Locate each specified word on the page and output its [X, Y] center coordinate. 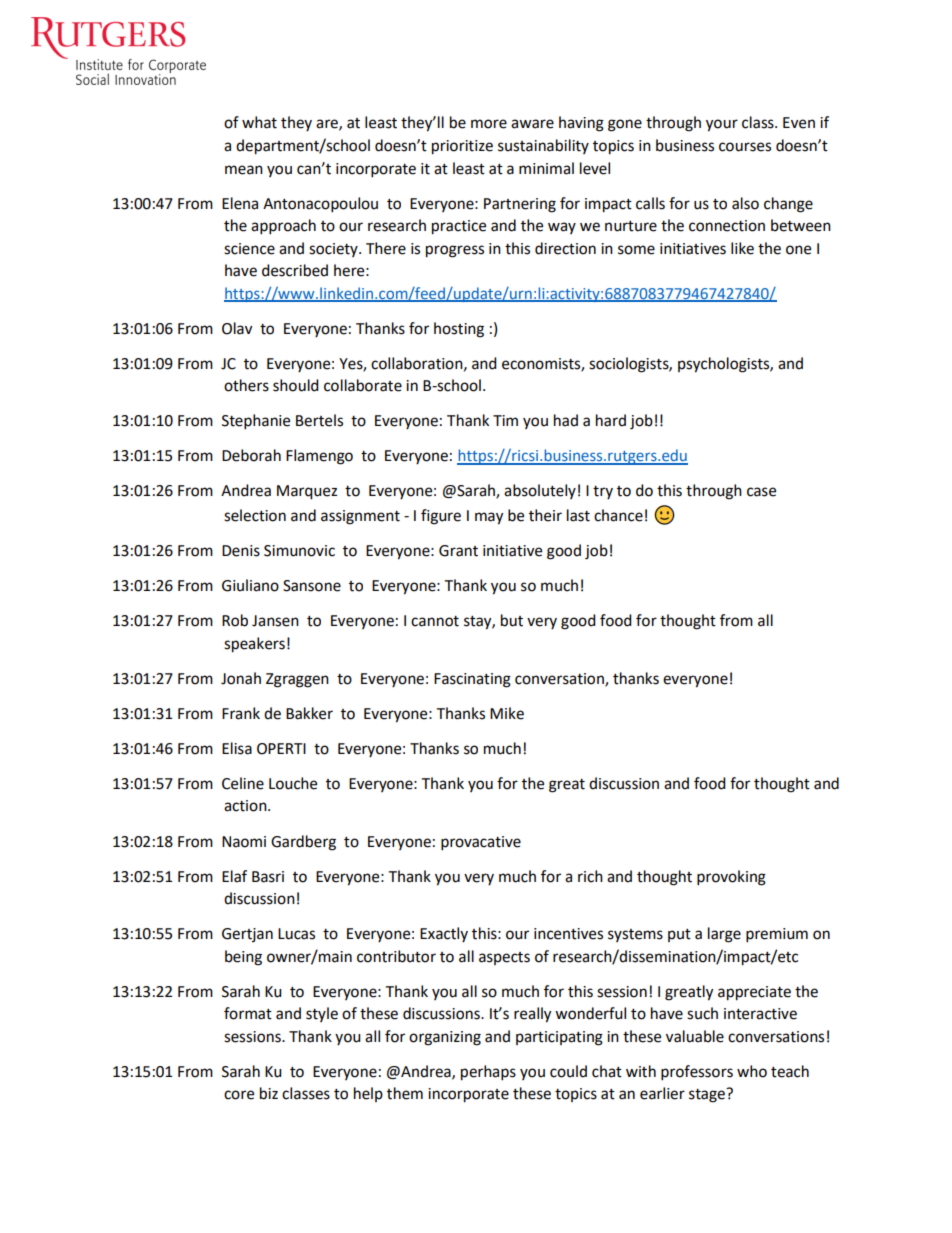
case [761, 492]
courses [745, 147]
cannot [435, 621]
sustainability [543, 146]
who [752, 1071]
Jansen [275, 621]
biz [269, 1093]
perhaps [488, 1073]
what [259, 122]
